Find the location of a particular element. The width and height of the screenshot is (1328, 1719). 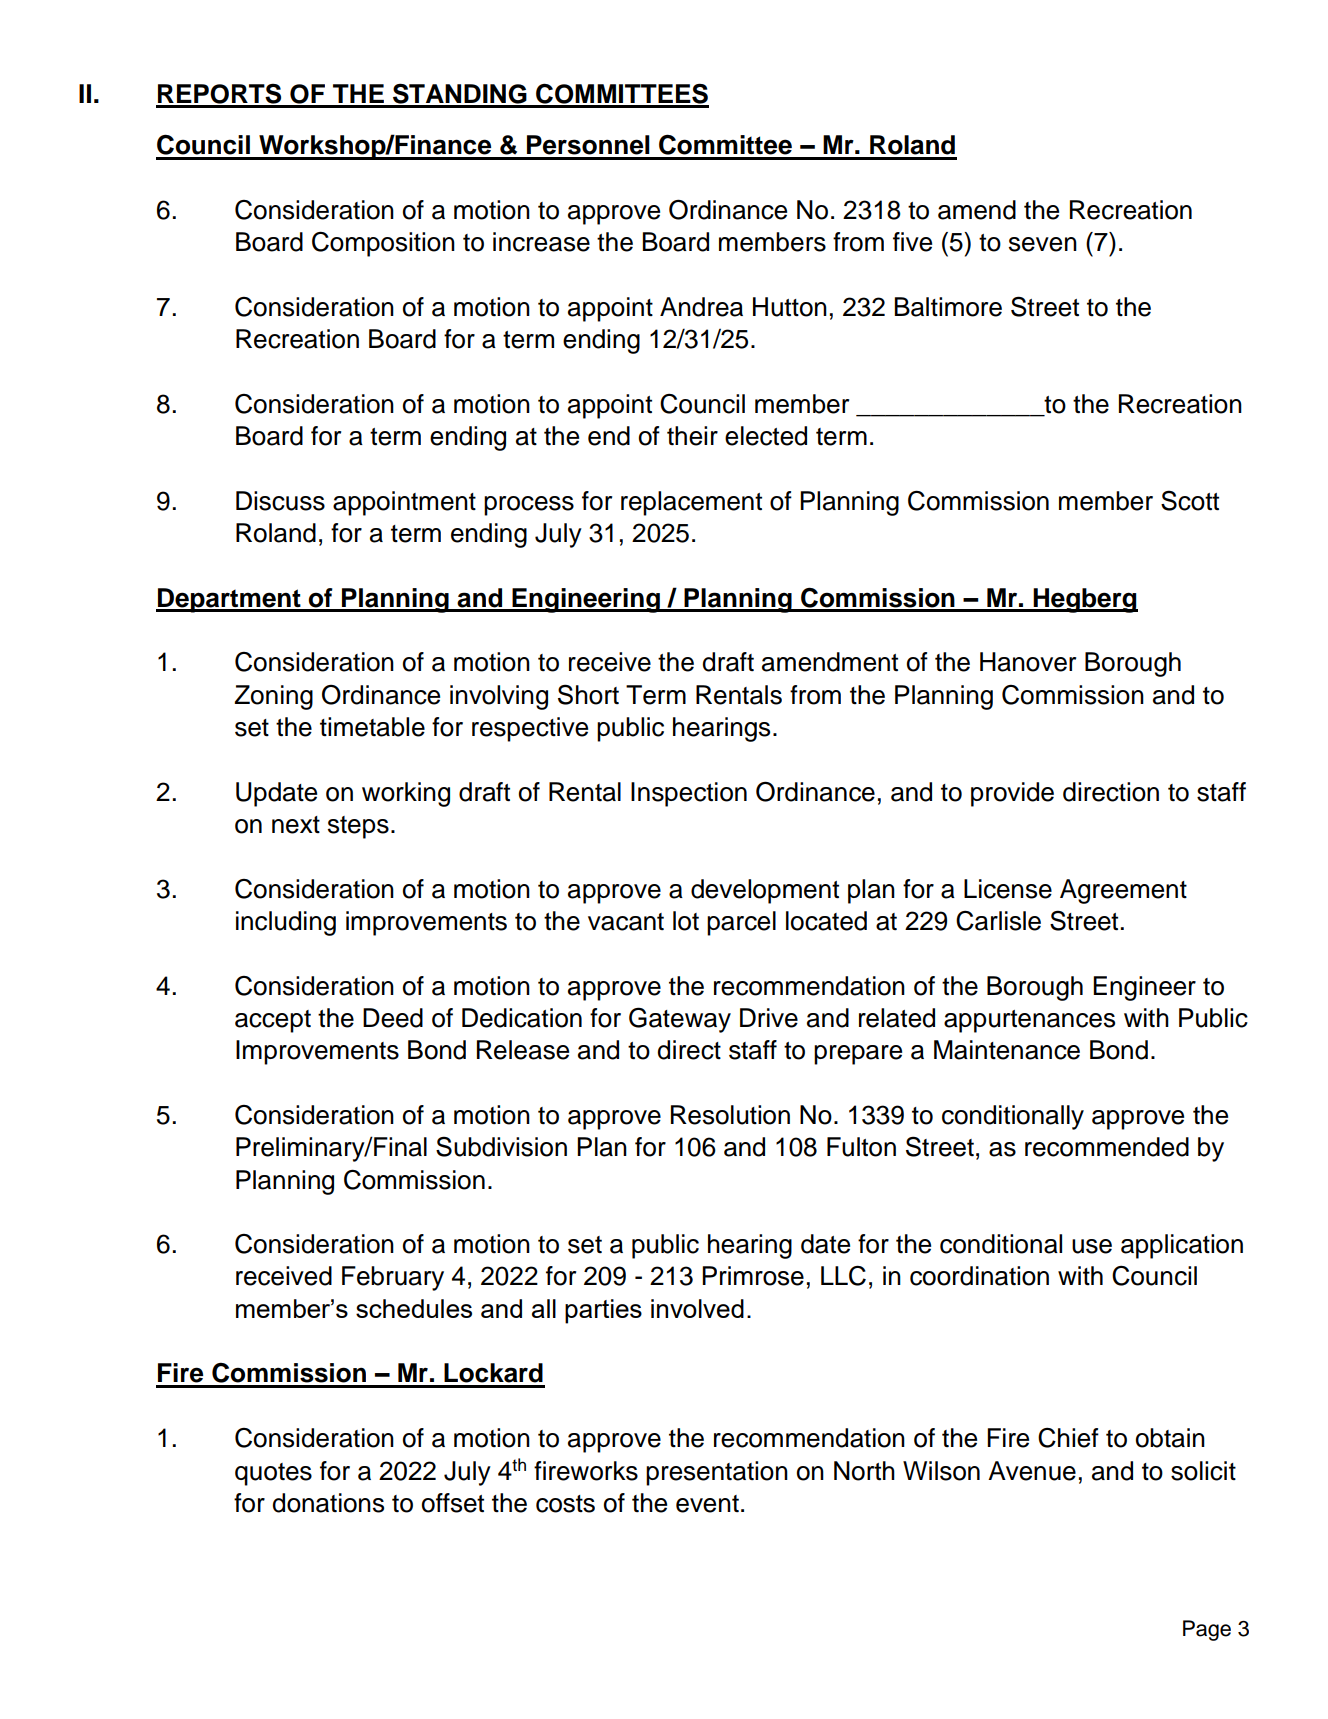

Composition is located at coordinates (383, 244).
